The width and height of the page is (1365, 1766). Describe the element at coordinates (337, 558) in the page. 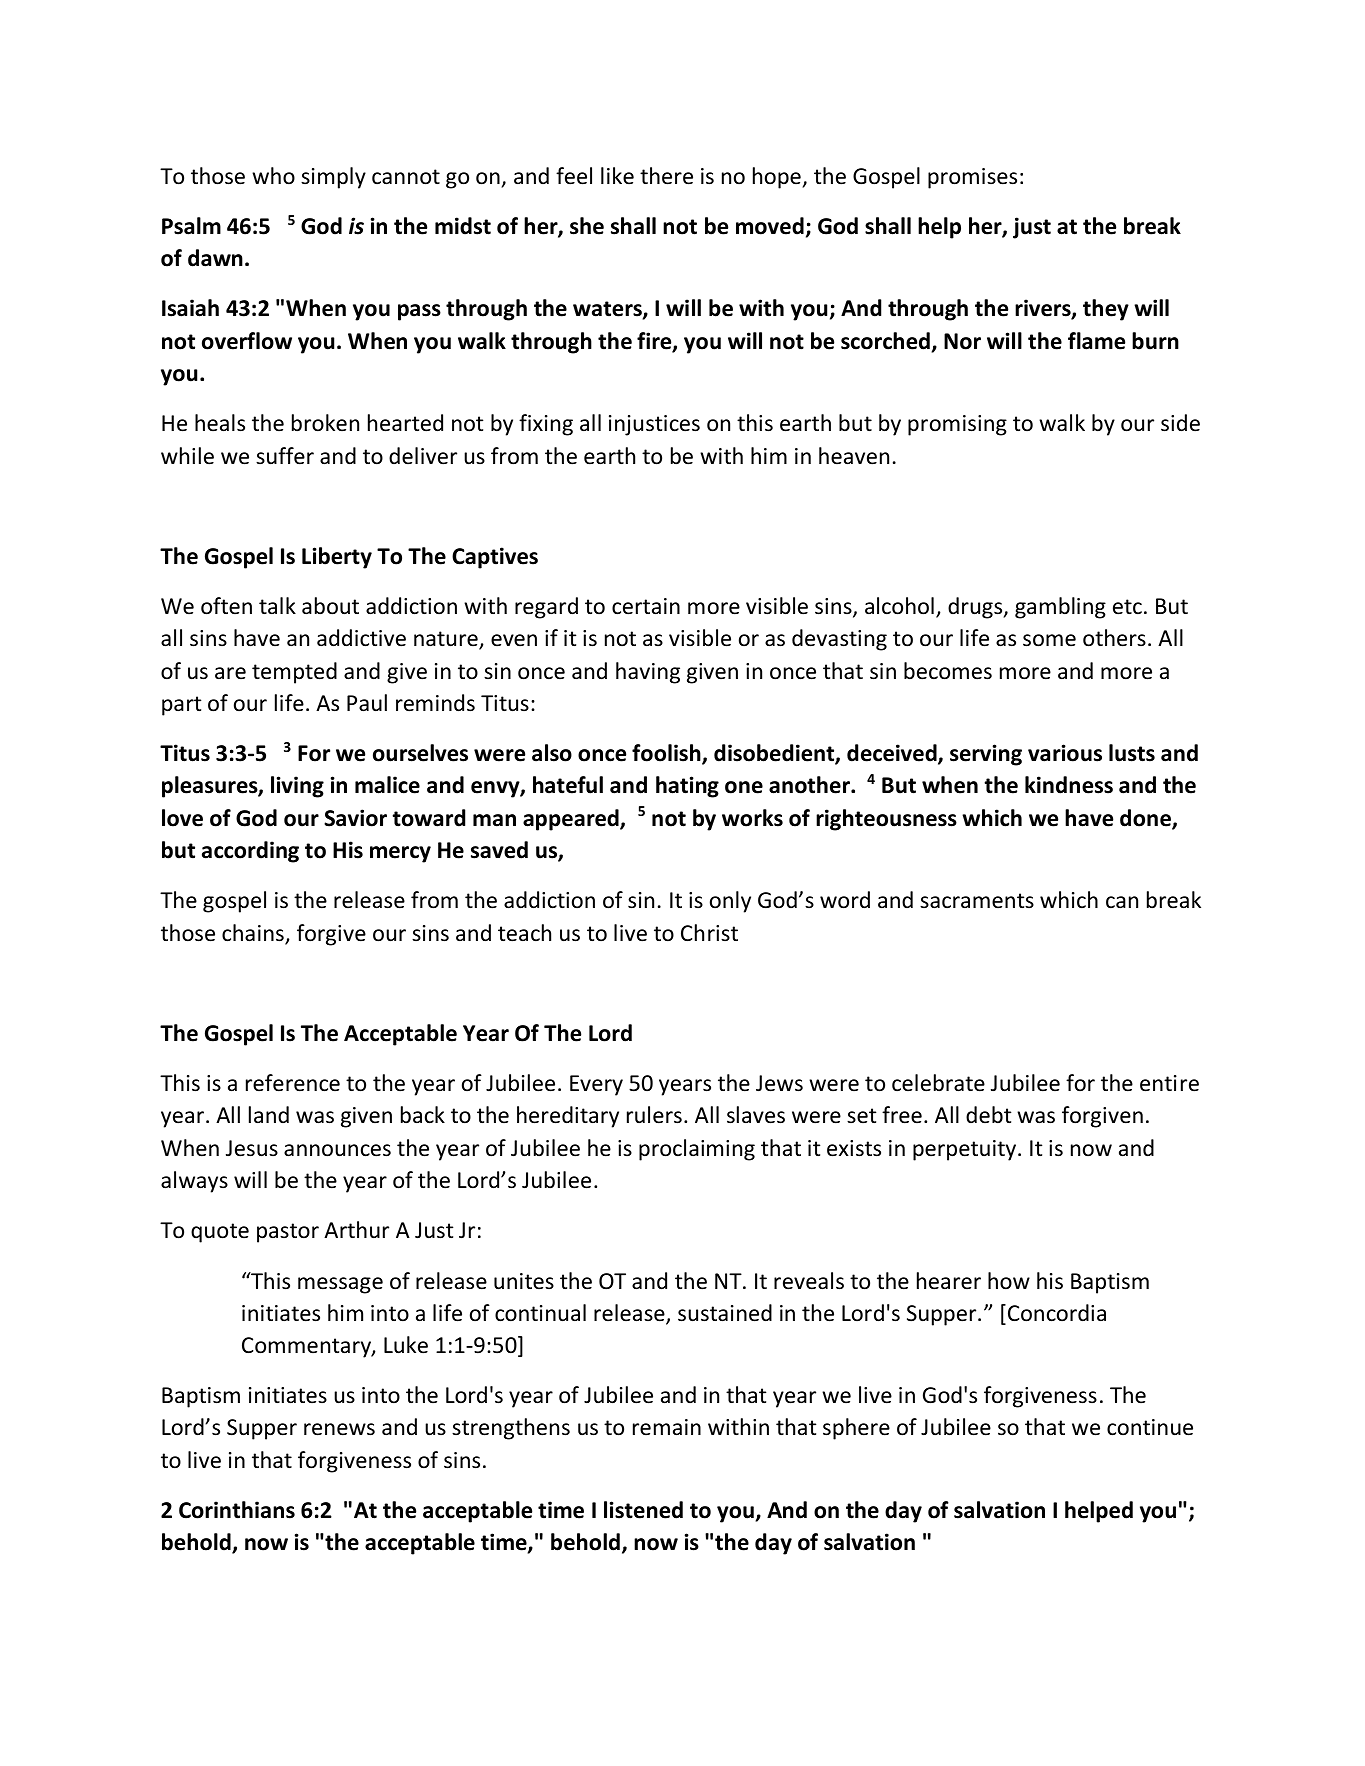

I see `Liberty` at that location.
